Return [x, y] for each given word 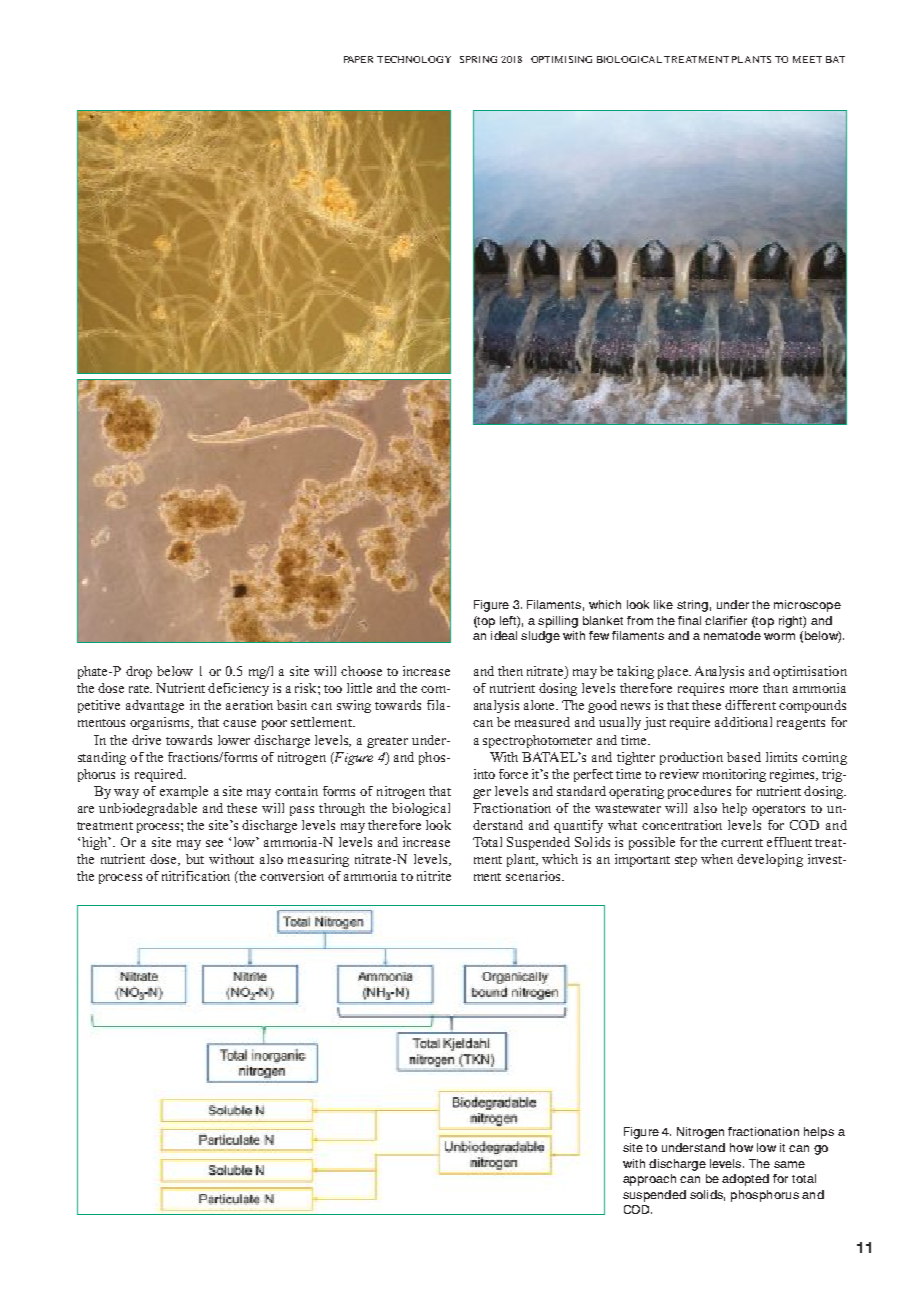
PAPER [358, 59]
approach [649, 1180]
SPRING [478, 59]
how [741, 1147]
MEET [807, 59]
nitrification [196, 876]
